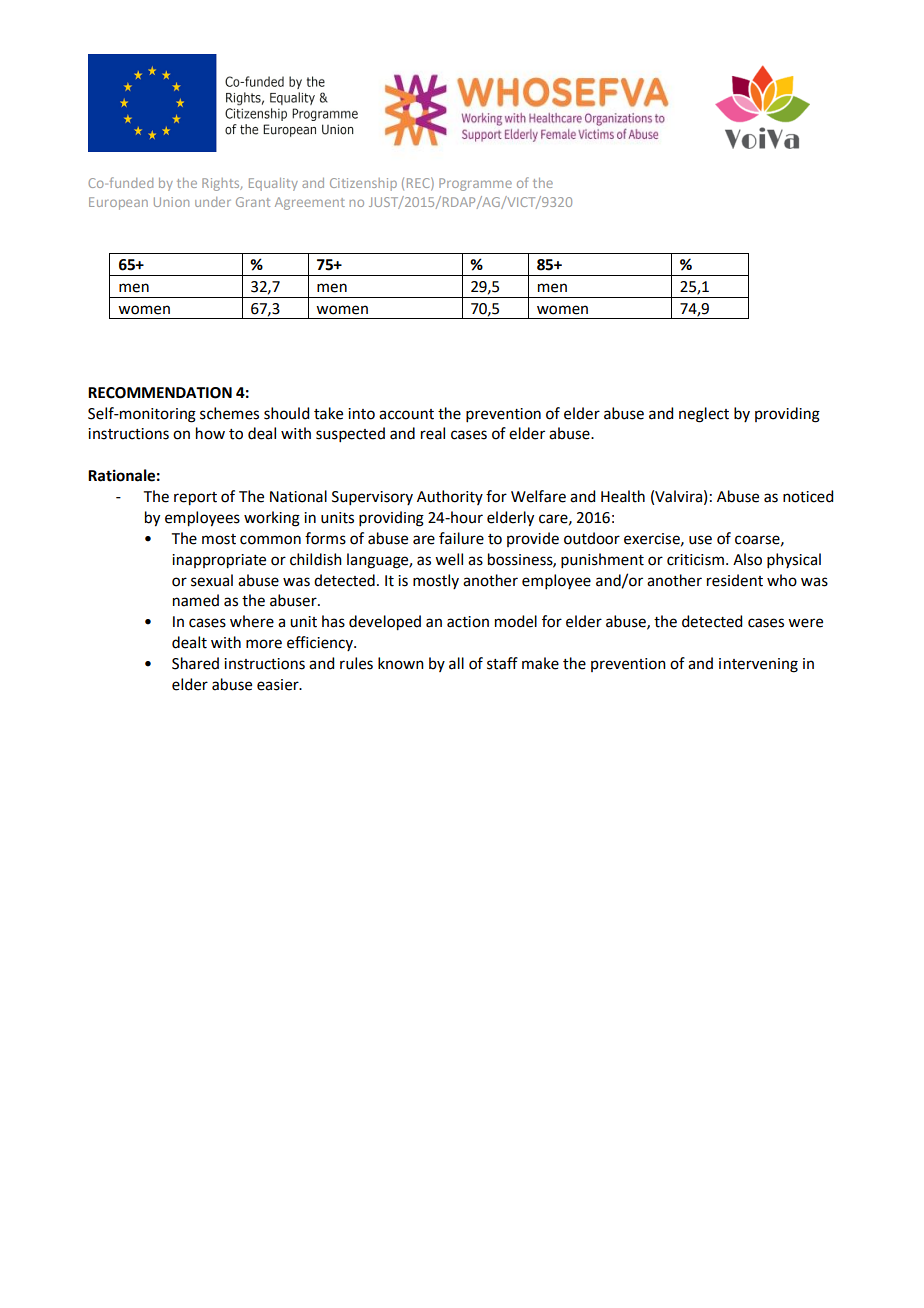  What do you see at coordinates (450, 497) in the screenshot?
I see `Authority` at bounding box center [450, 497].
